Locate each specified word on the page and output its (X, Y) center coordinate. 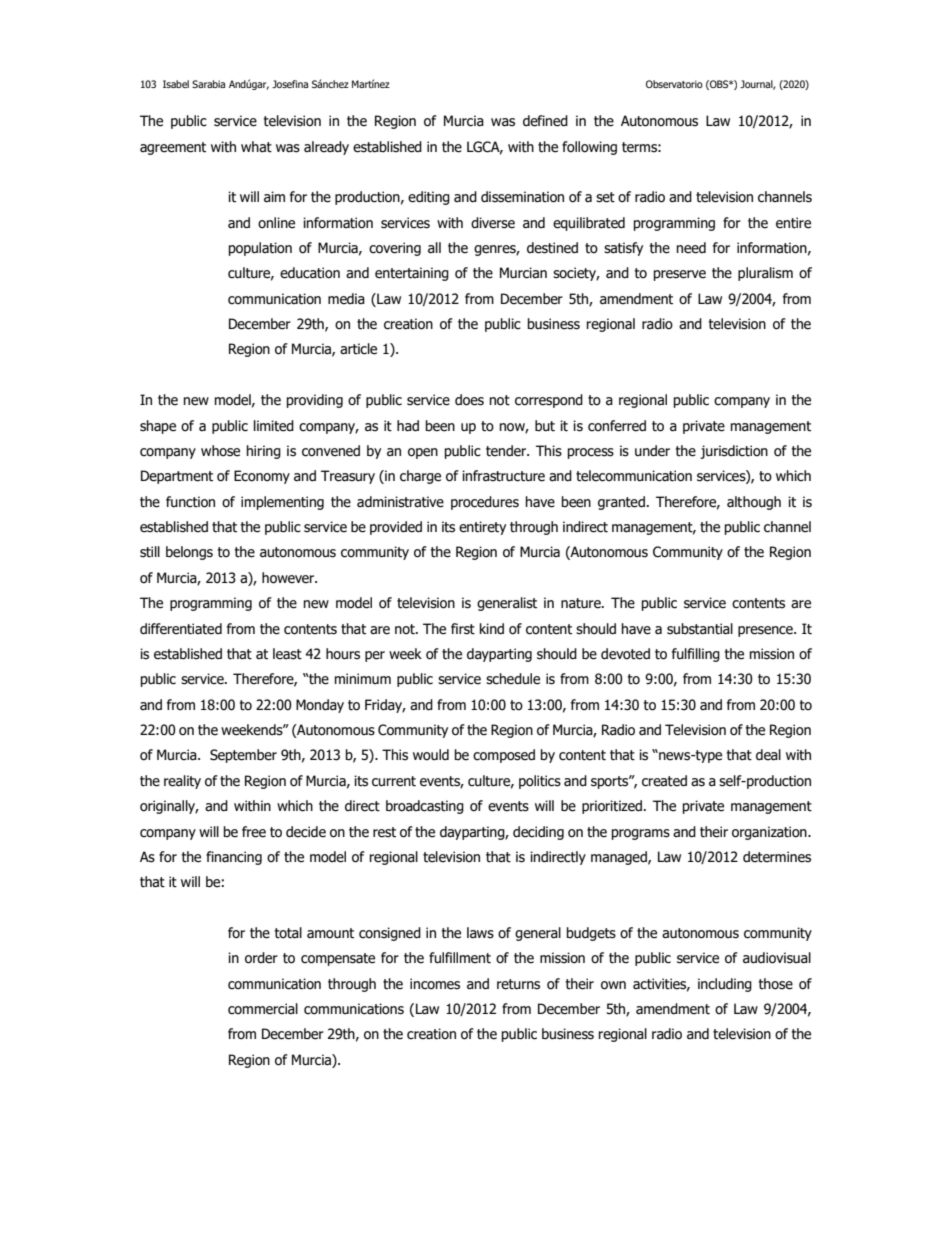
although (754, 503)
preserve (680, 275)
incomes (435, 984)
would (431, 755)
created (664, 781)
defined (545, 121)
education (310, 273)
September (243, 756)
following (589, 148)
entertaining (412, 274)
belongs (189, 553)
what (256, 146)
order (261, 958)
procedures (485, 503)
